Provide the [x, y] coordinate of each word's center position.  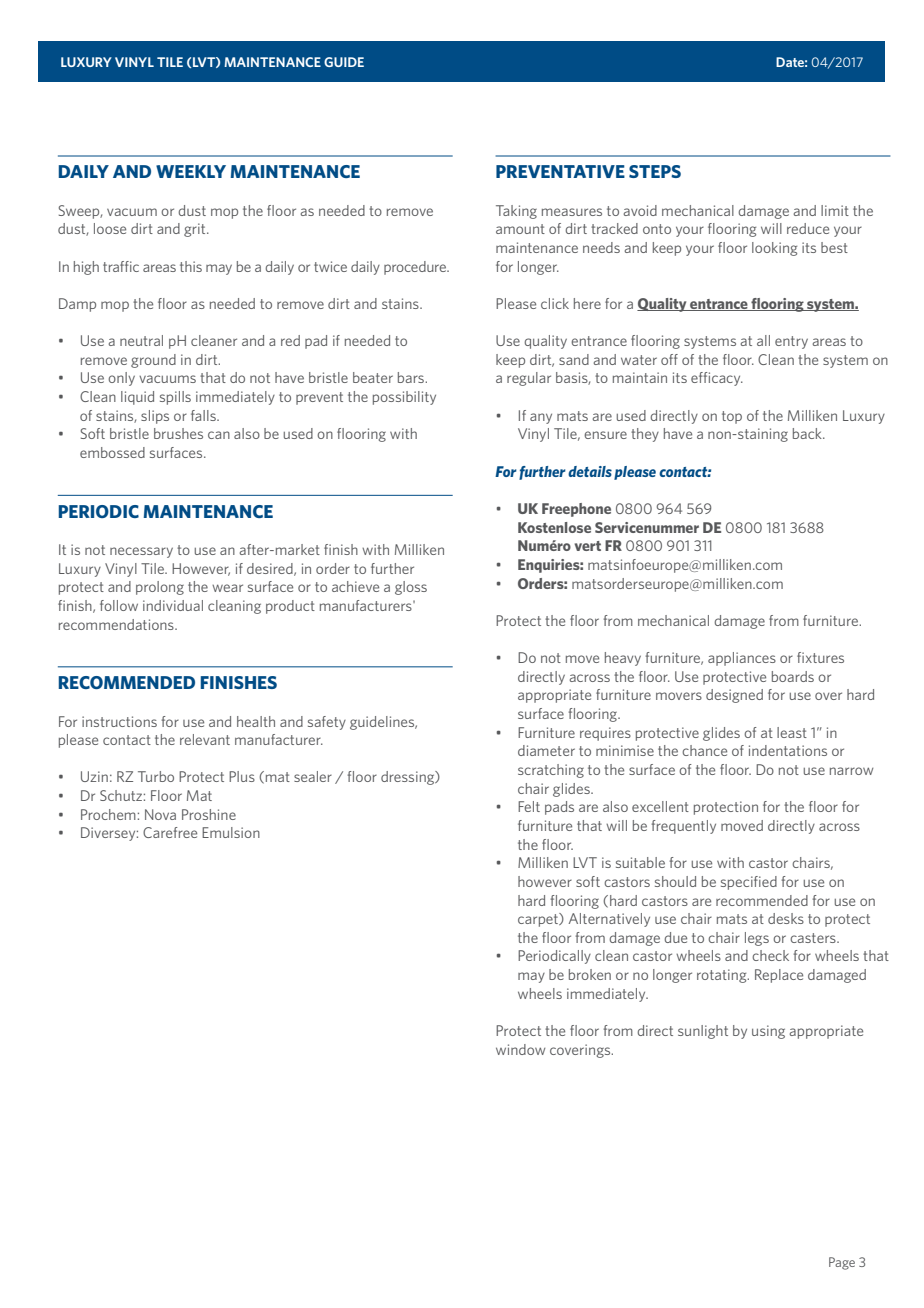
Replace [779, 976]
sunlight [703, 1032]
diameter [546, 750]
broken [590, 974]
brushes [178, 433]
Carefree [170, 832]
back [808, 433]
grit [196, 230]
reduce [808, 228]
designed [734, 696]
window [520, 1049]
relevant [205, 739]
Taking [516, 212]
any [541, 418]
